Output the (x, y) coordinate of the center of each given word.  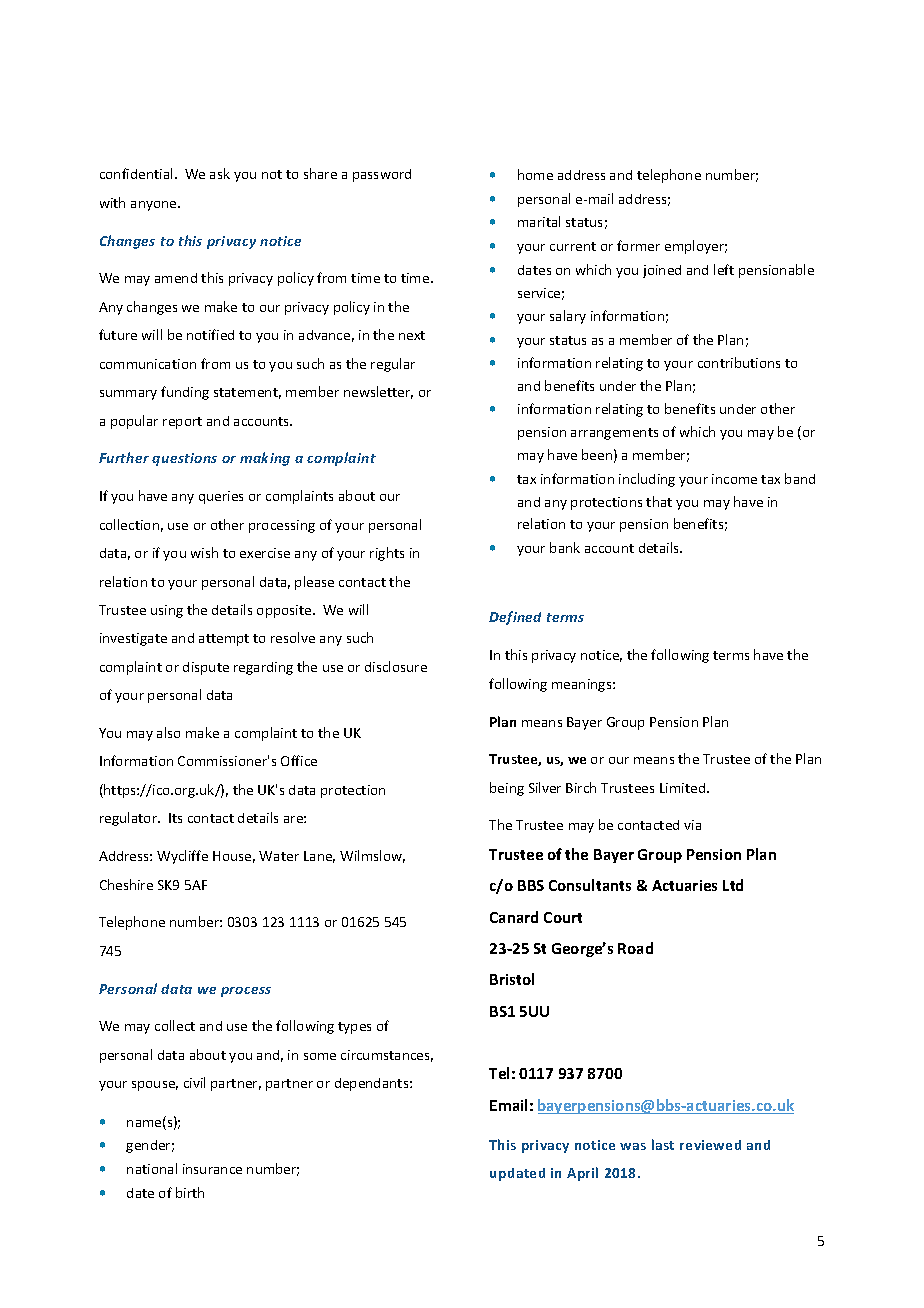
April (582, 1174)
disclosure (396, 666)
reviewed (710, 1145)
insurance (212, 1169)
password (382, 175)
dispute (206, 668)
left (724, 269)
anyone (155, 206)
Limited (682, 788)
